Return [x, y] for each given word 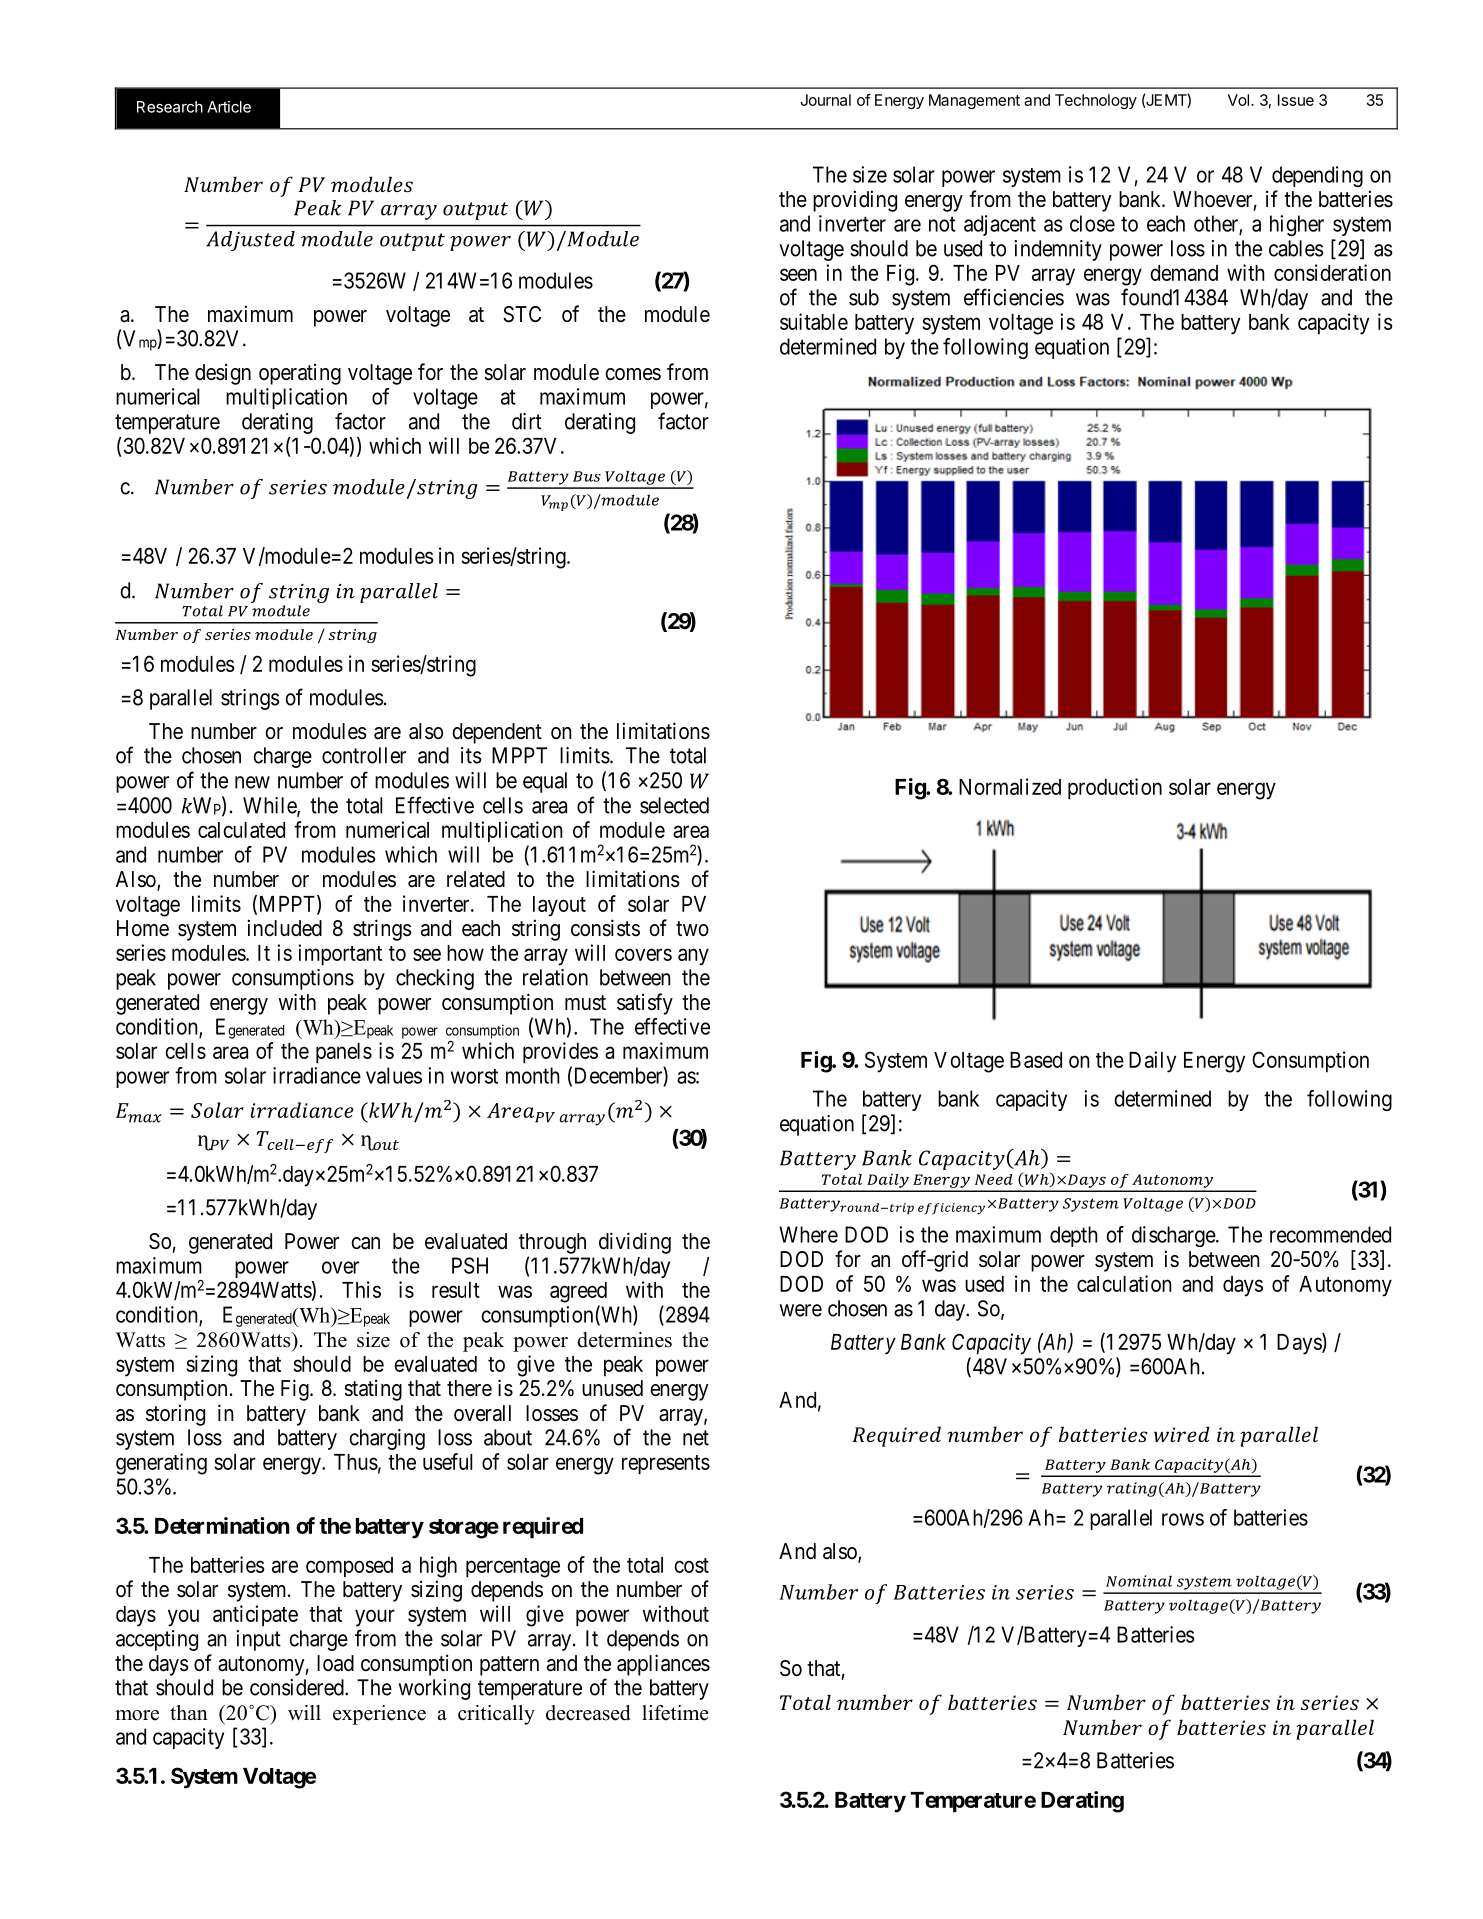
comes [633, 374]
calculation [1124, 1283]
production [1115, 789]
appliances [663, 1665]
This [361, 1289]
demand [1184, 273]
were [801, 1310]
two [692, 929]
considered [298, 1687]
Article [229, 107]
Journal [825, 100]
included [285, 928]
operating [300, 374]
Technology [1096, 101]
